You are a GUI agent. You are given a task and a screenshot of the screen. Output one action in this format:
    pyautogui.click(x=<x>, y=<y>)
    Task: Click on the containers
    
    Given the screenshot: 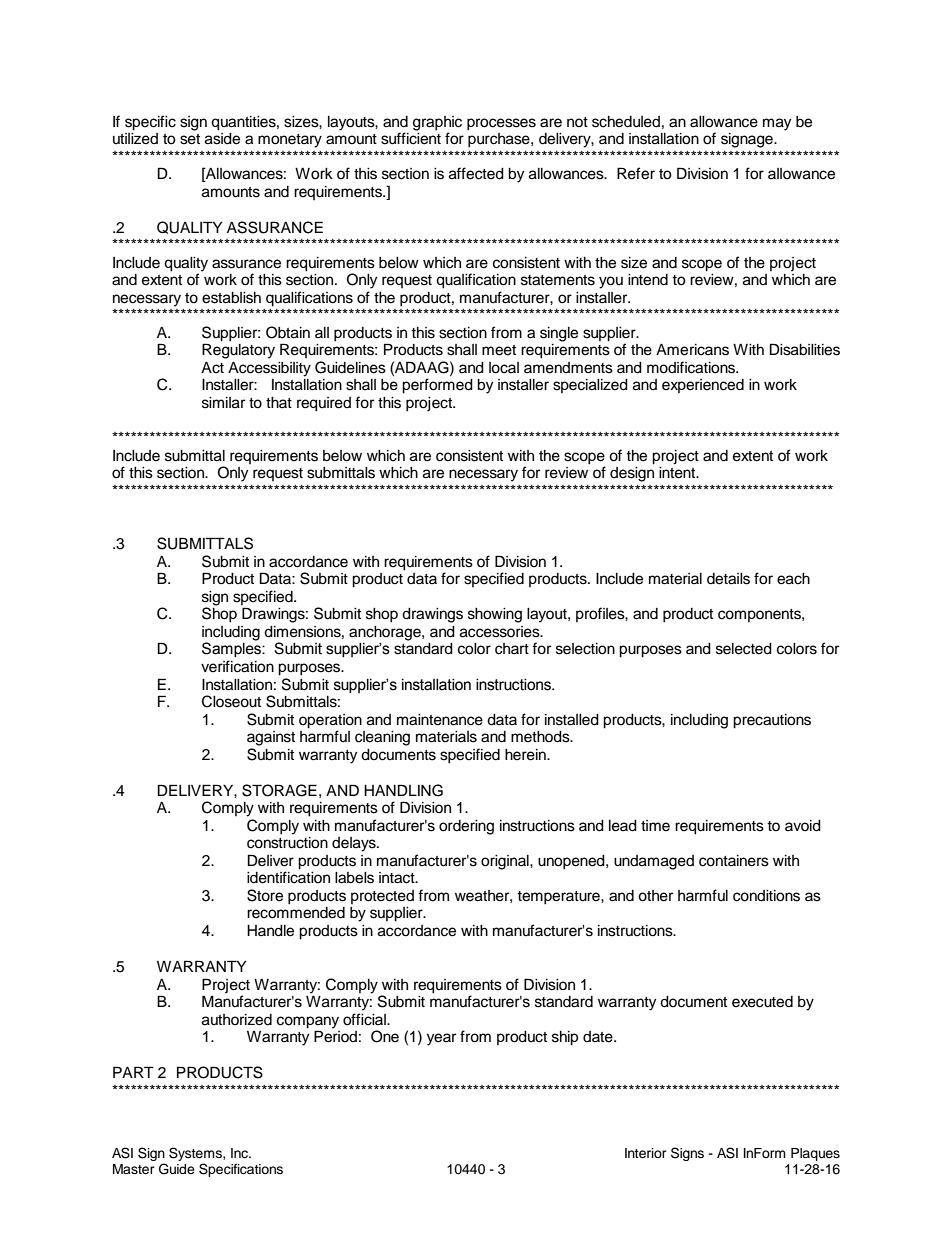 What is the action you would take?
    pyautogui.click(x=734, y=861)
